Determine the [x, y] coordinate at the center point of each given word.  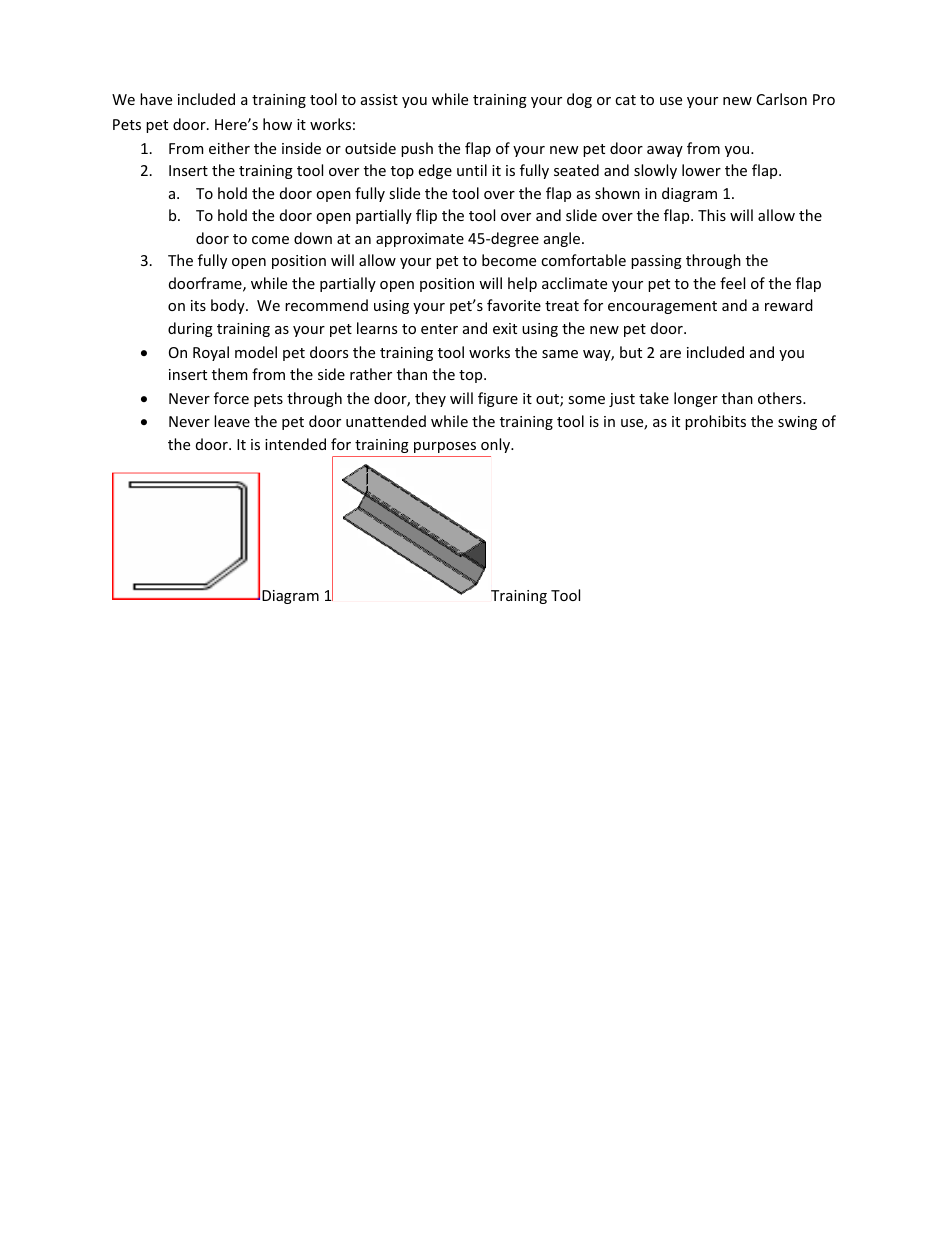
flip [426, 216]
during [190, 329]
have [156, 99]
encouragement [662, 307]
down [313, 238]
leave [232, 421]
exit [505, 328]
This [712, 215]
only [497, 445]
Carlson [782, 99]
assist [379, 99]
